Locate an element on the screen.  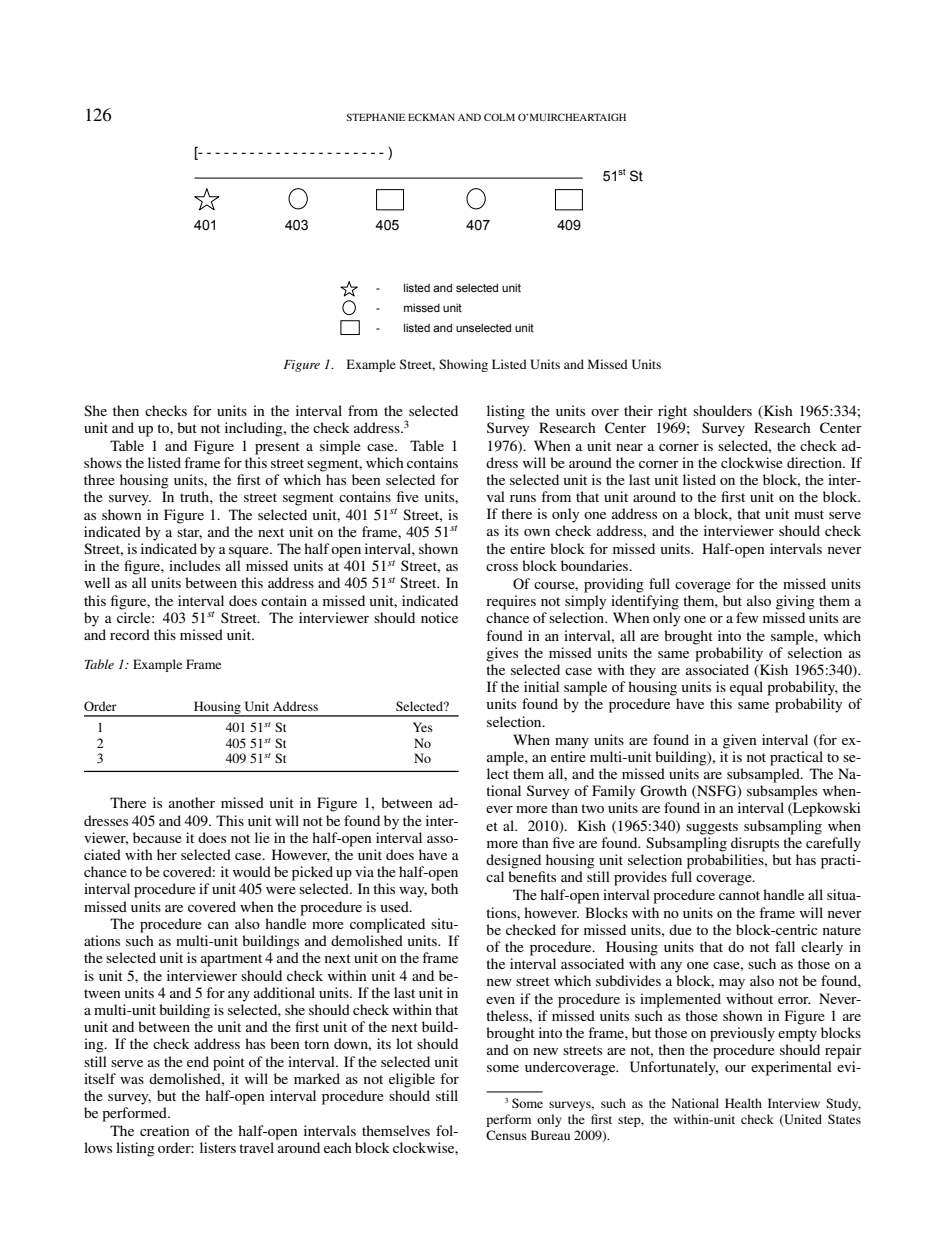
designed is located at coordinates (513, 861).
